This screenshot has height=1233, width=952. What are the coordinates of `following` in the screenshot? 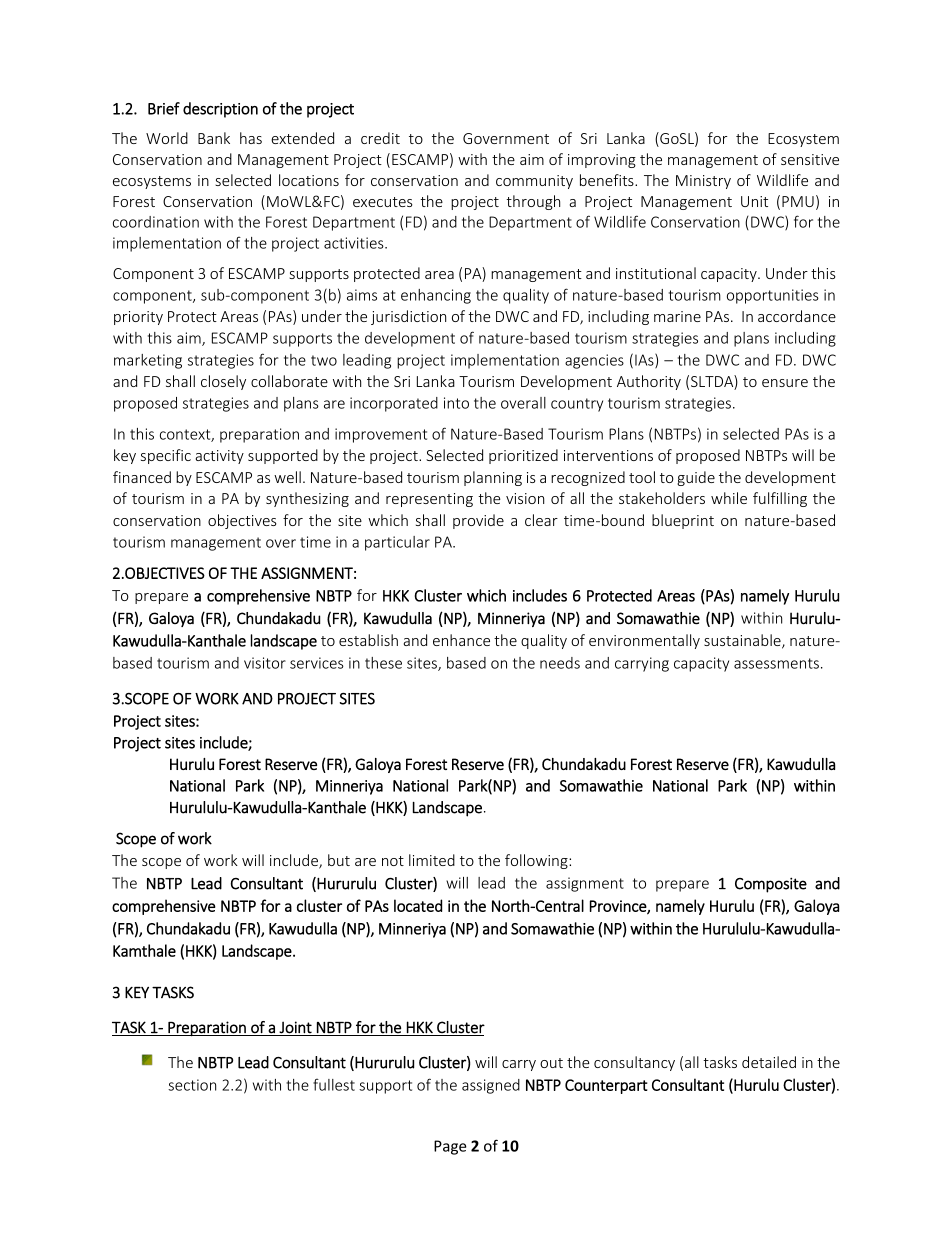 It's located at (537, 861).
